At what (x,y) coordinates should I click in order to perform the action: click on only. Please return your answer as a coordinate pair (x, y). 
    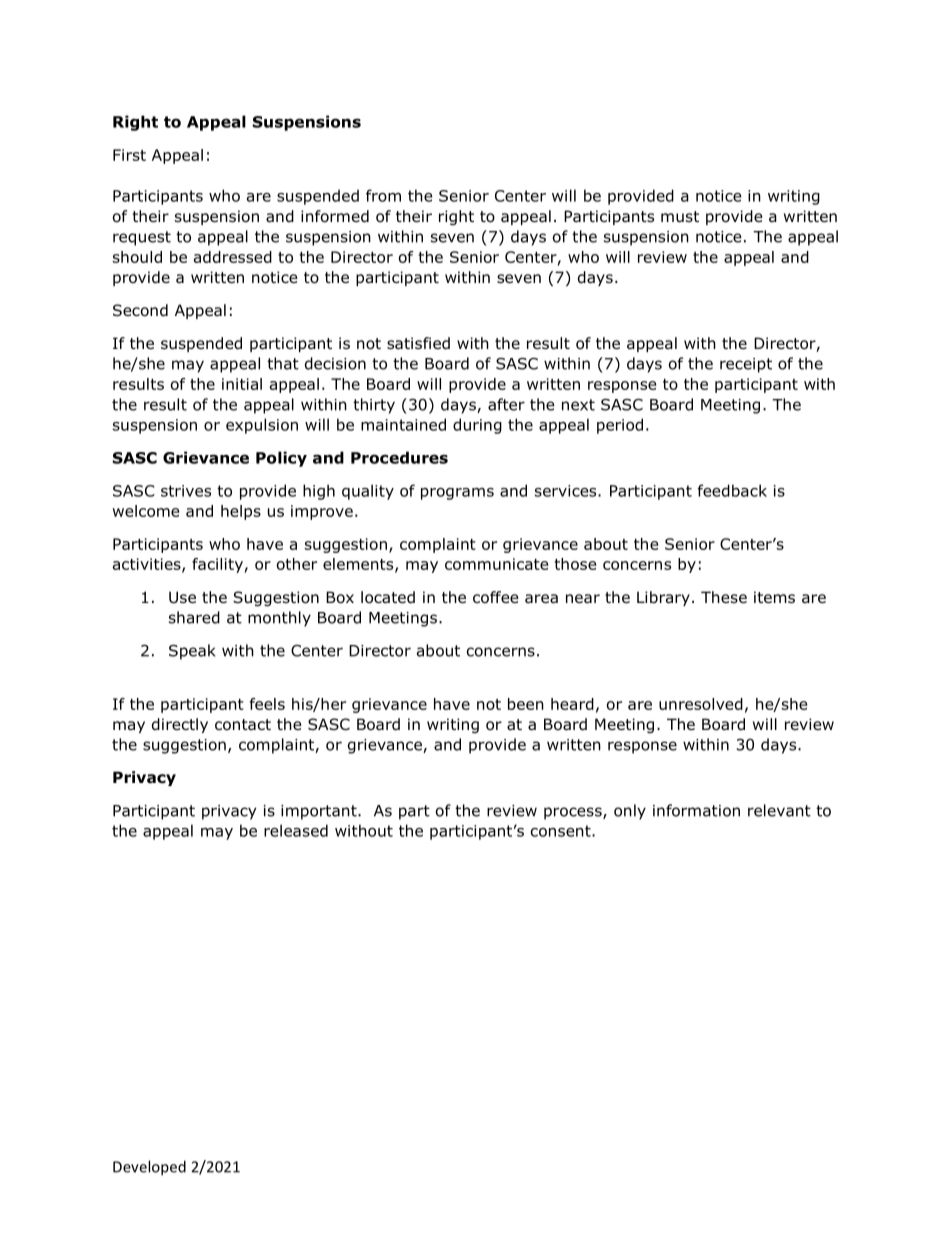
    Looking at the image, I should click on (630, 812).
